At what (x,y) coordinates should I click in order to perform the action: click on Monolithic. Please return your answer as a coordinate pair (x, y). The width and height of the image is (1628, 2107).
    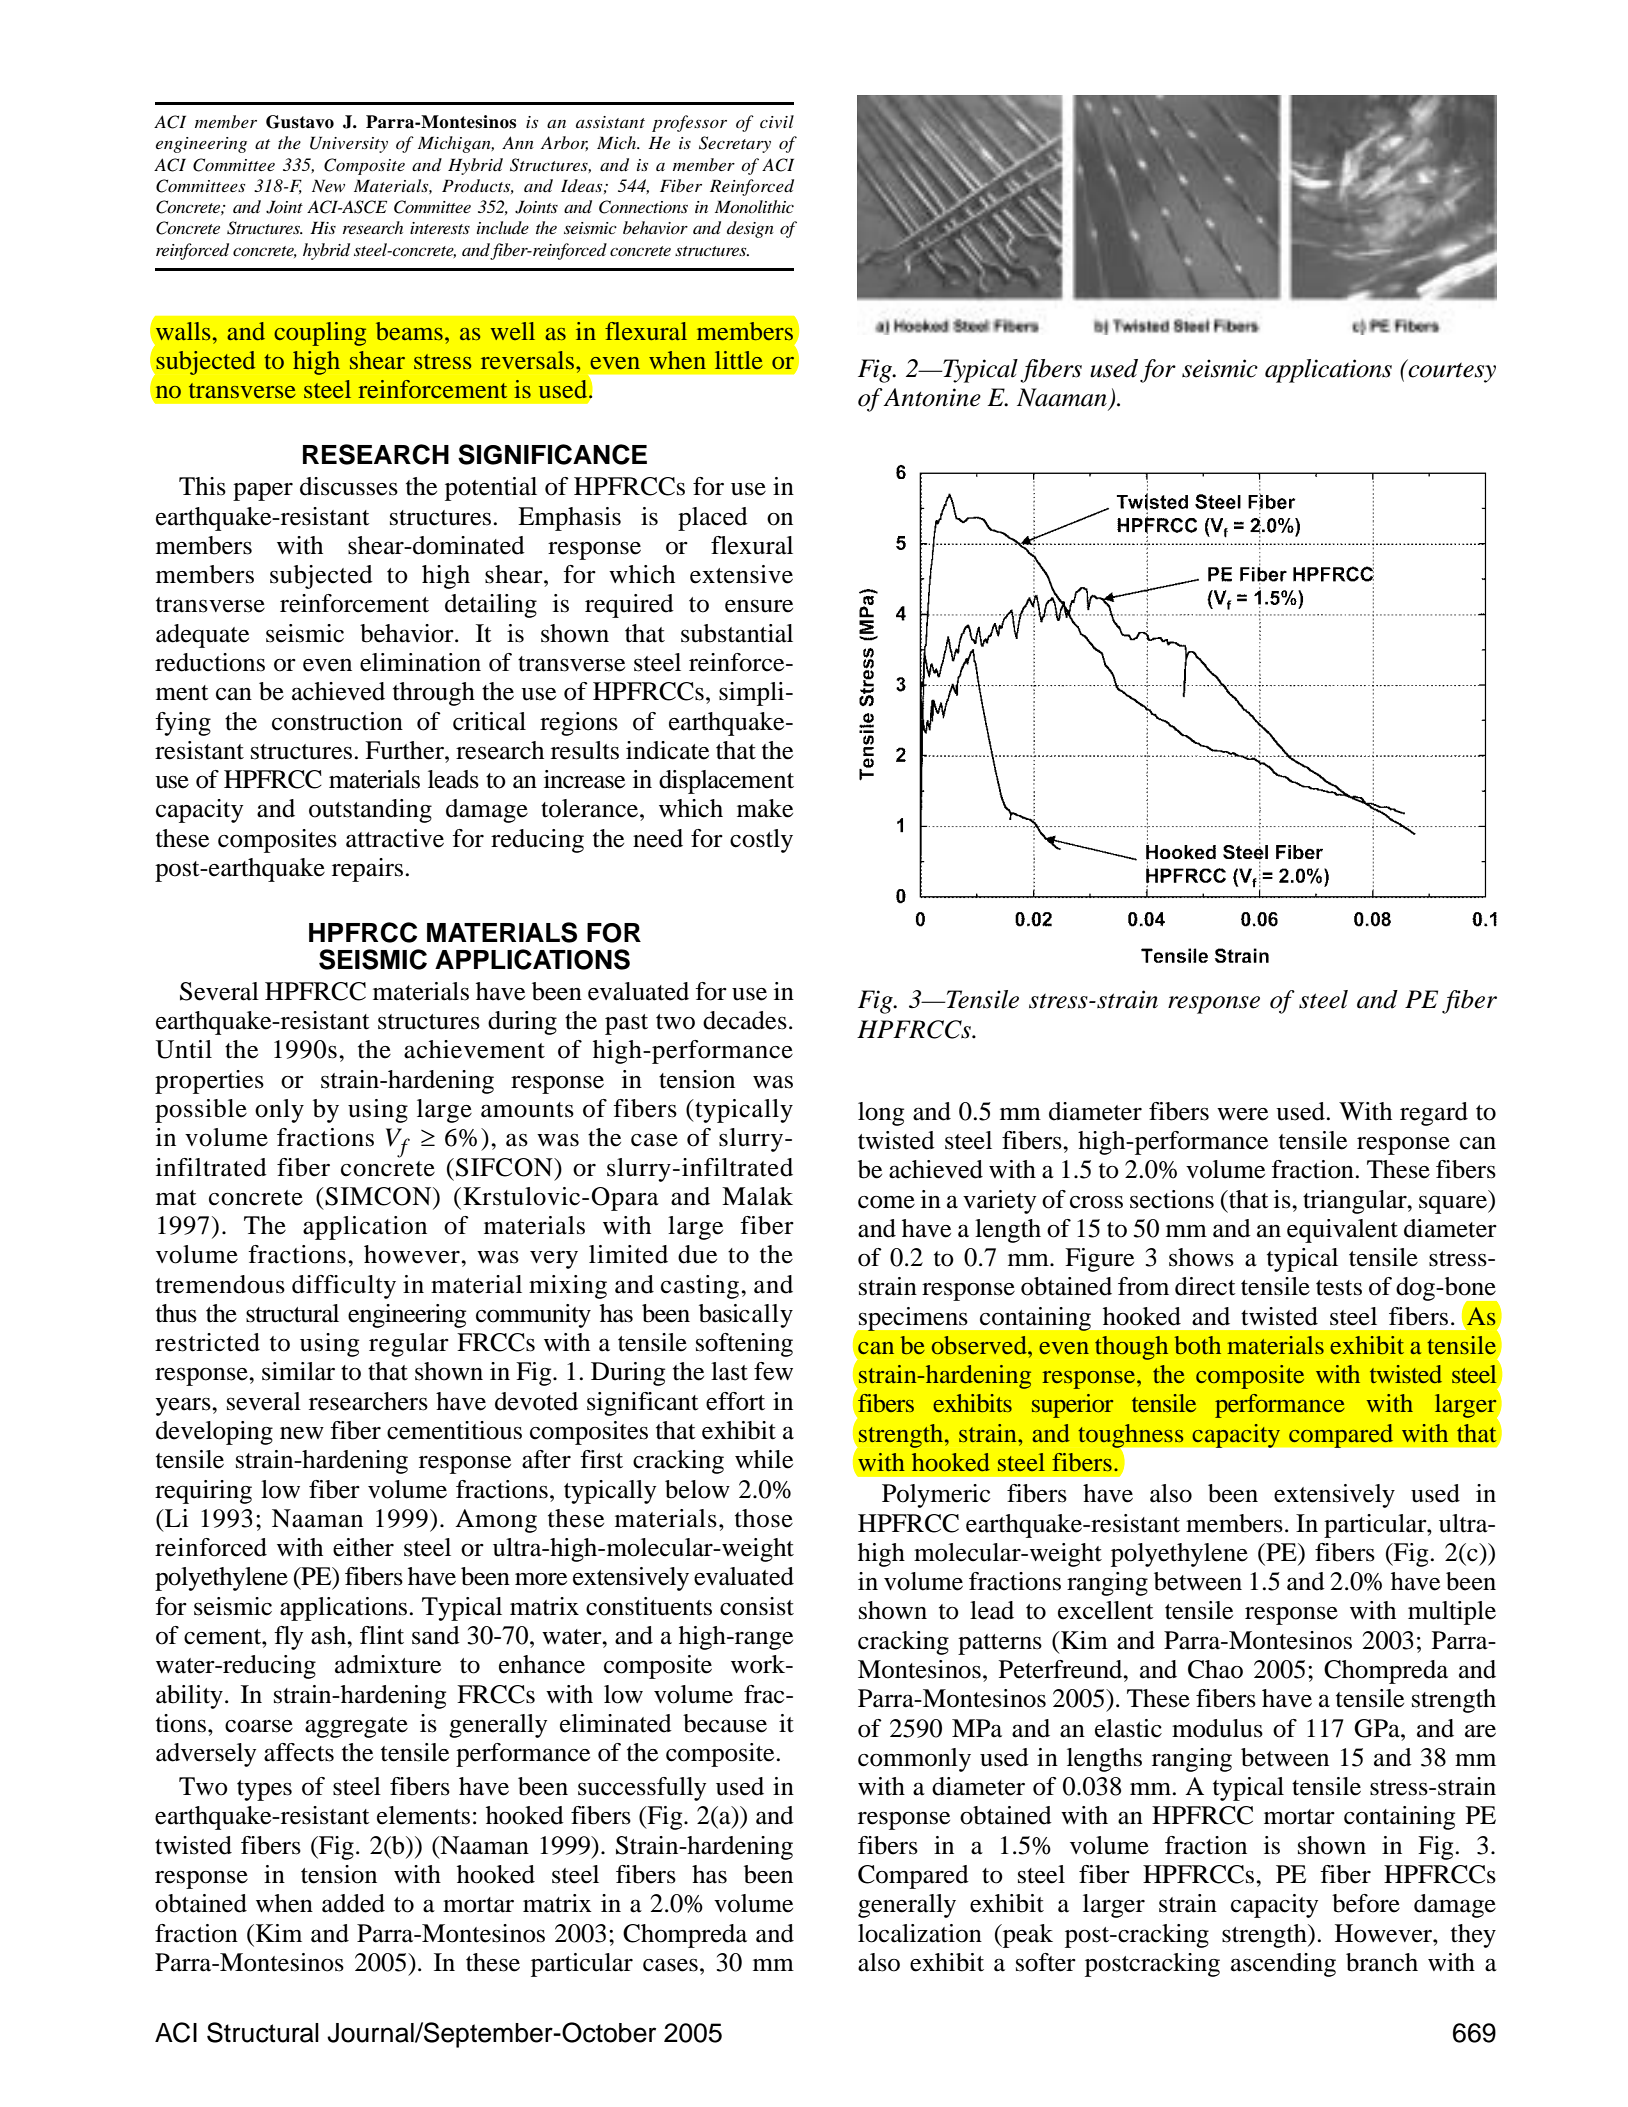
    Looking at the image, I should click on (754, 206).
